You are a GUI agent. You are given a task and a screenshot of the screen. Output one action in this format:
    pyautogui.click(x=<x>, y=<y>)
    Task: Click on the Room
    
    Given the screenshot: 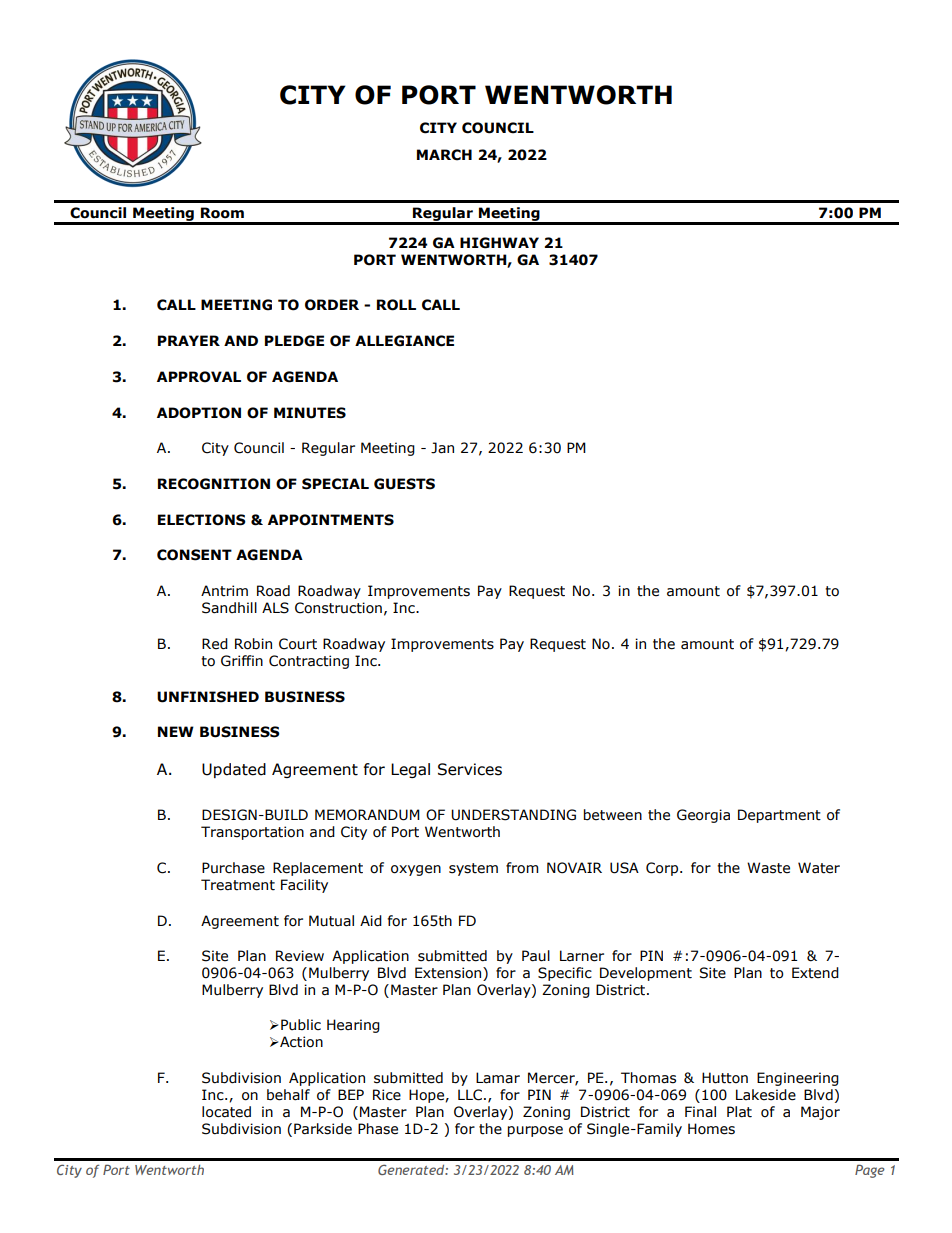 What is the action you would take?
    pyautogui.click(x=222, y=213)
